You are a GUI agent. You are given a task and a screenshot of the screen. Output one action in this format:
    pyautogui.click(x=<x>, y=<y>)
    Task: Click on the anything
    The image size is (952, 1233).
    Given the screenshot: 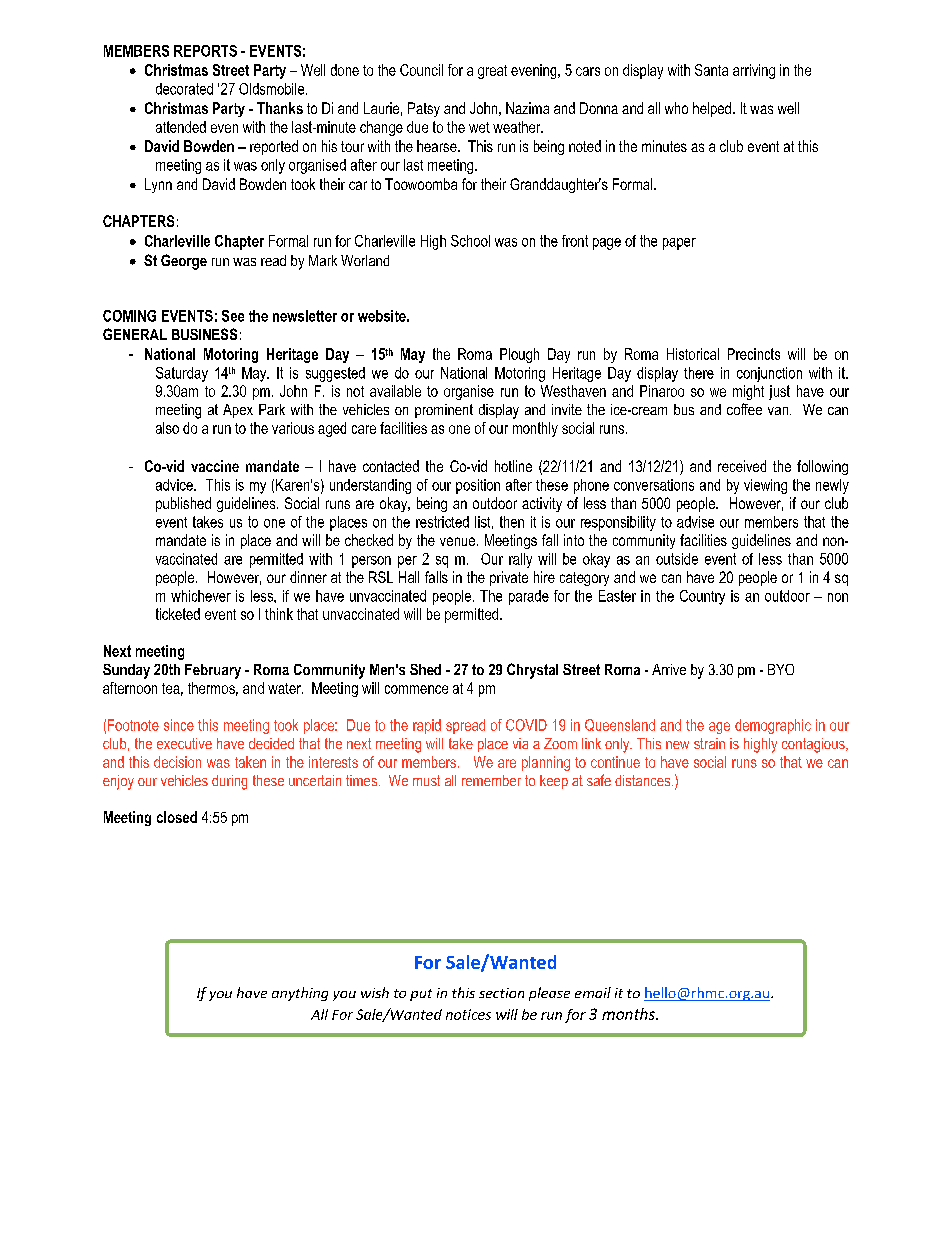 What is the action you would take?
    pyautogui.click(x=300, y=994)
